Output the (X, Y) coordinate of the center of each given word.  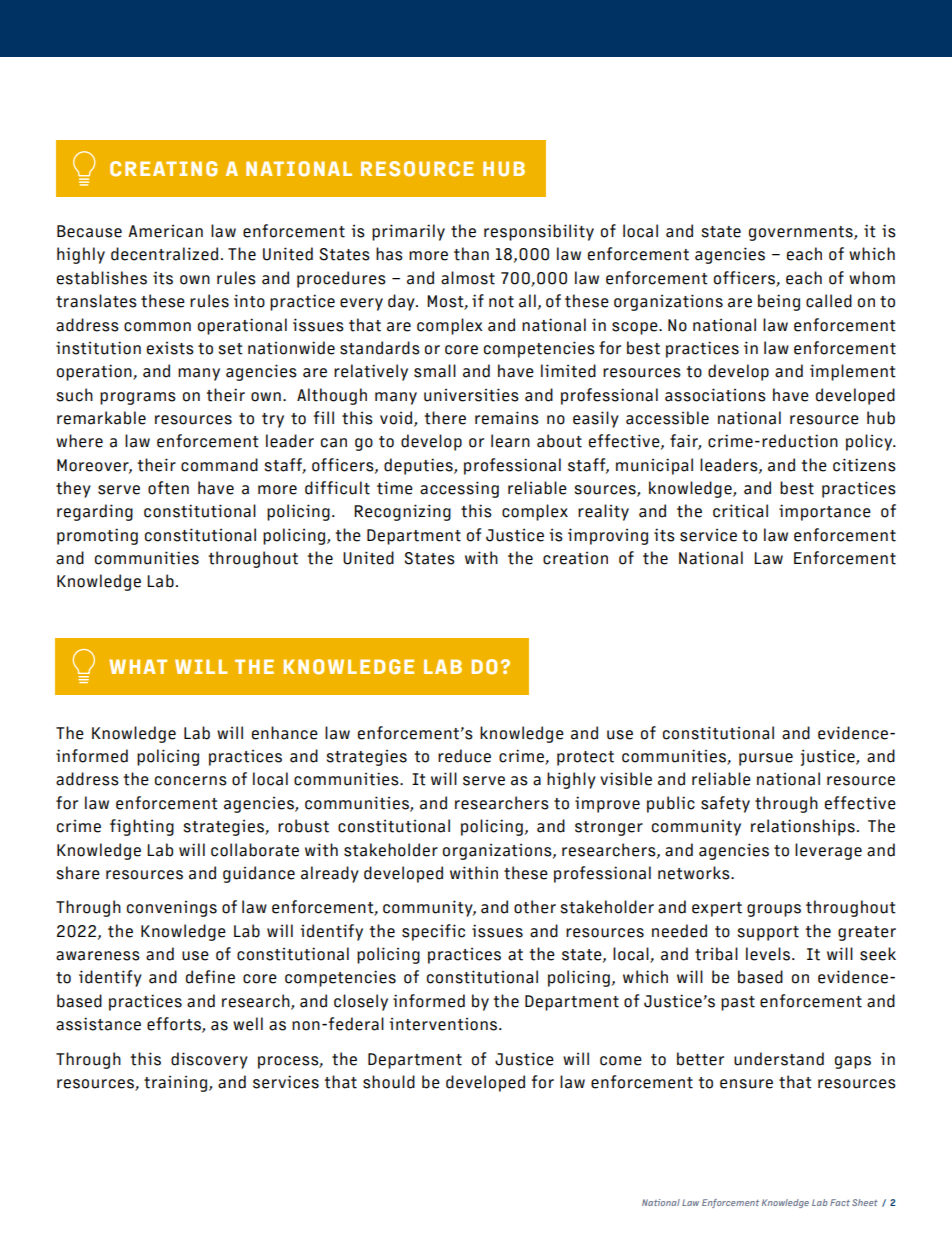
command (219, 465)
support (768, 933)
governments (802, 233)
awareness (98, 956)
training (177, 1083)
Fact (840, 1202)
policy (870, 442)
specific (433, 932)
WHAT (138, 666)
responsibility (539, 232)
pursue (766, 759)
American (165, 231)
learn (510, 441)
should (389, 1082)
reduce (464, 756)
